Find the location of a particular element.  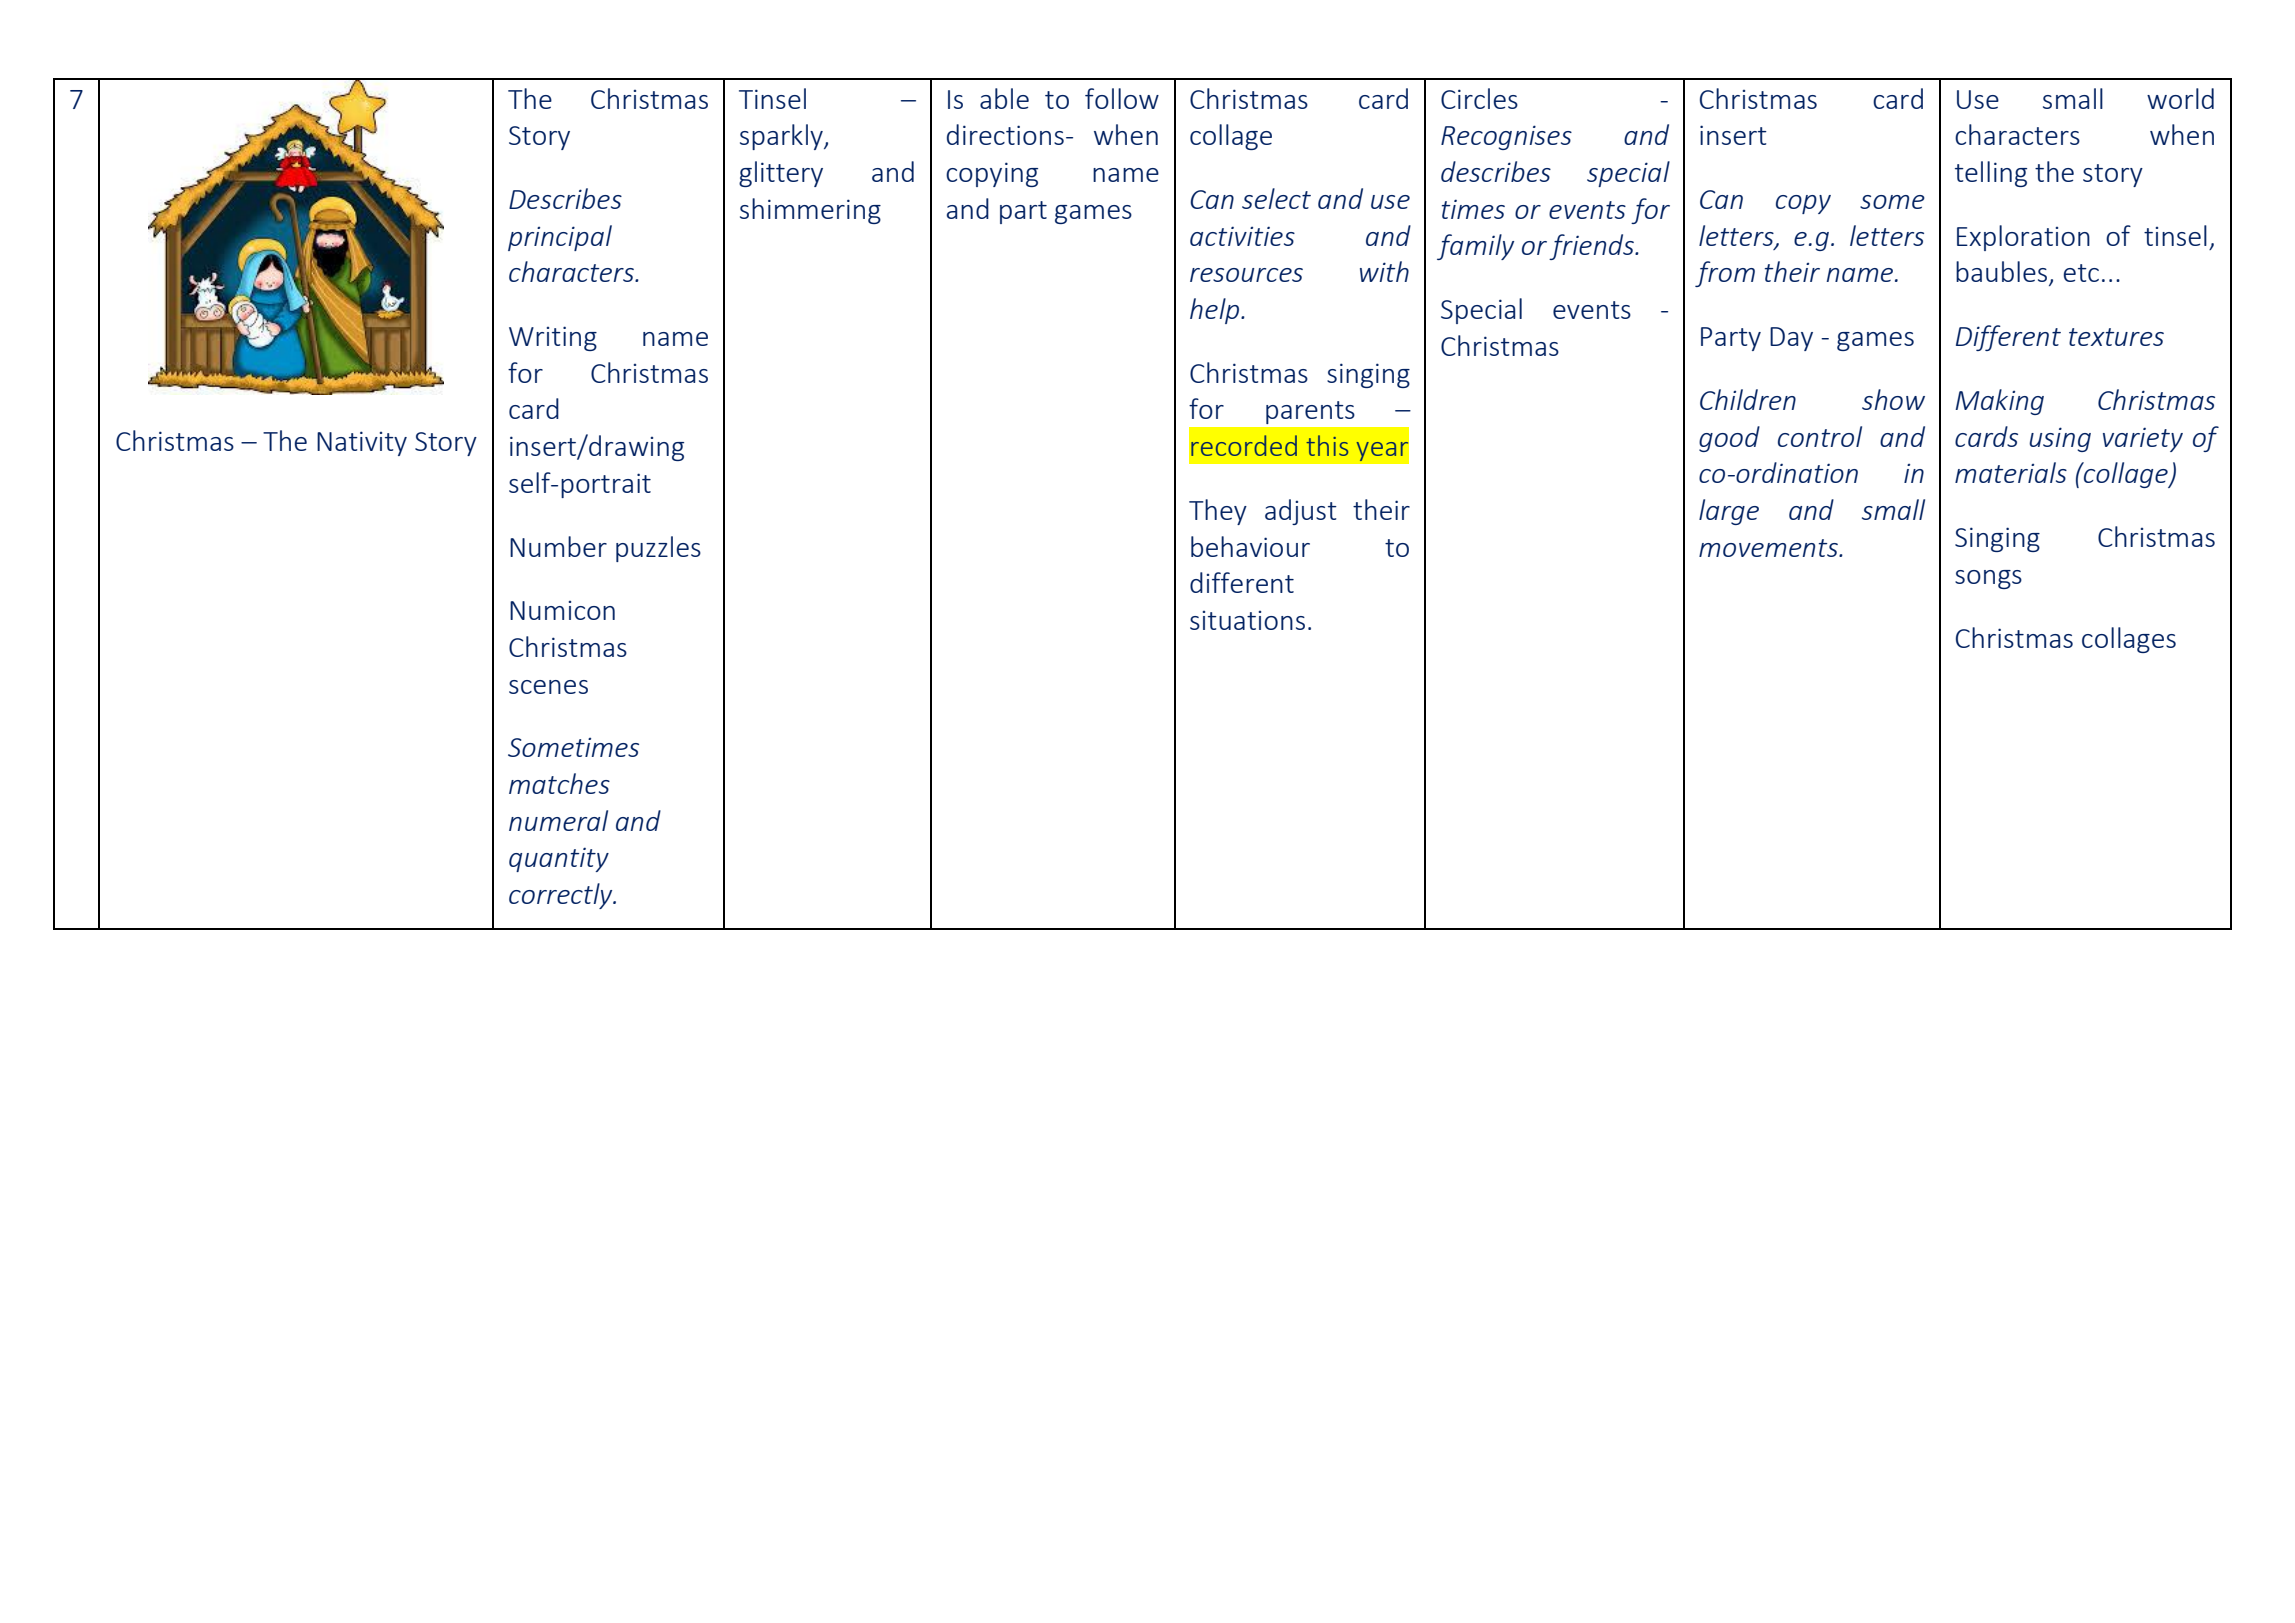

songs is located at coordinates (1988, 579).
